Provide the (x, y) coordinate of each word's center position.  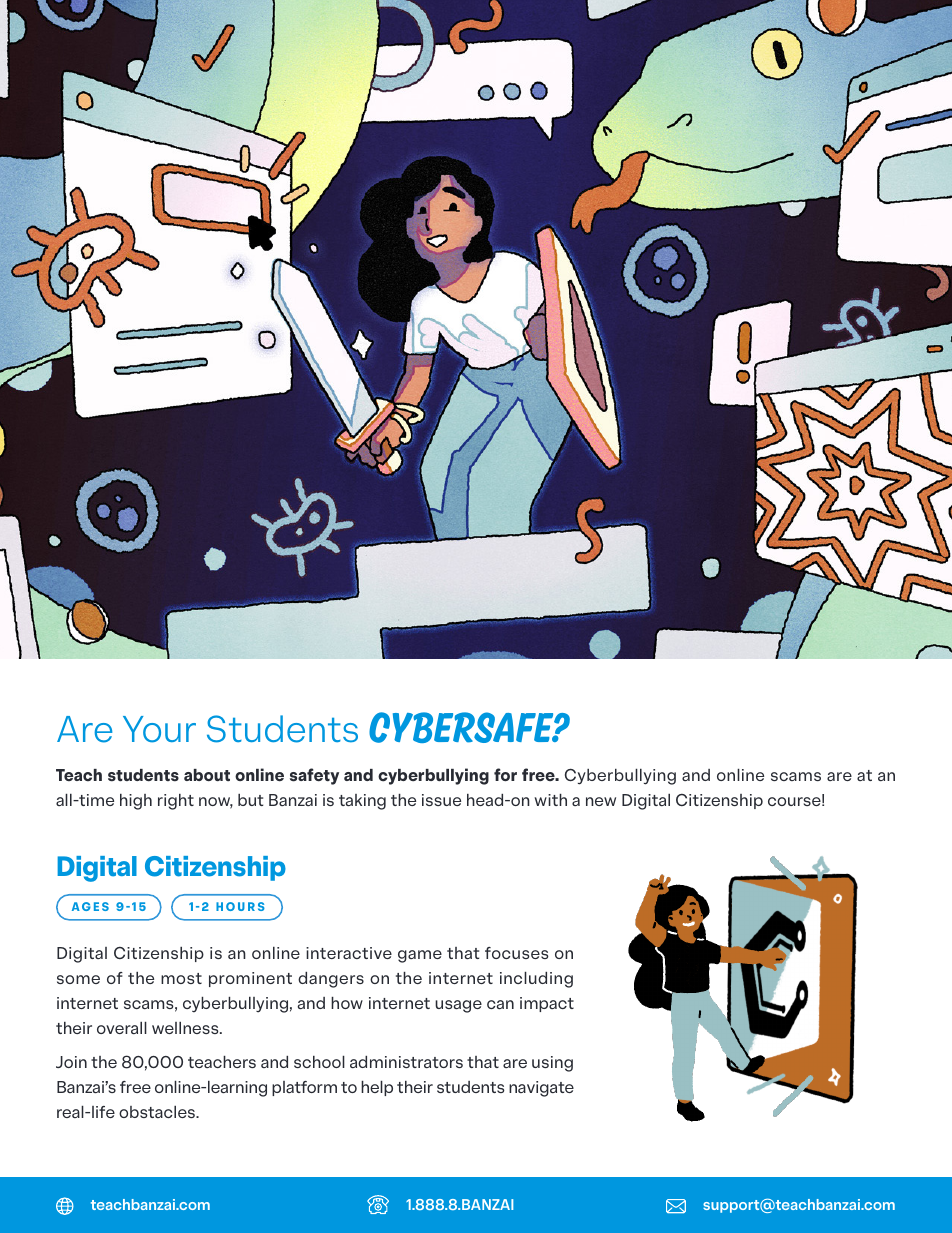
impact (547, 1004)
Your (159, 729)
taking (362, 802)
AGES (90, 906)
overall (122, 1027)
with (550, 800)
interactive (349, 953)
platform (304, 1088)
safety (314, 776)
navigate (541, 1089)
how (347, 1003)
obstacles (158, 1111)
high (136, 802)
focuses (517, 953)
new (601, 801)
